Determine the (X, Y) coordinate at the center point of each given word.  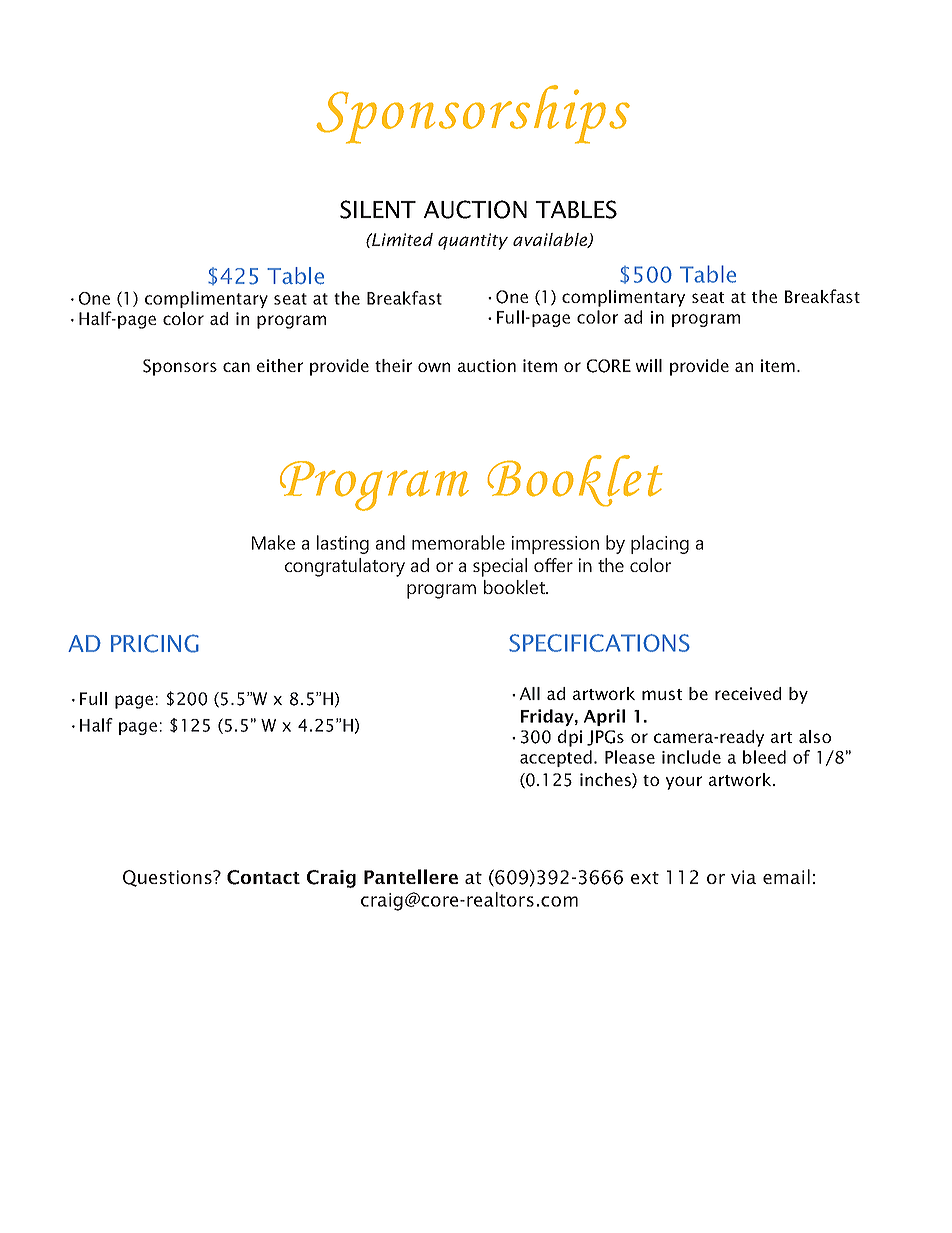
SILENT (378, 209)
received (748, 693)
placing (660, 544)
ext (645, 878)
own (434, 367)
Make (273, 542)
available (551, 240)
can (236, 367)
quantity (473, 241)
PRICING (155, 643)
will (648, 365)
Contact (263, 877)
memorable (458, 542)
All (529, 693)
